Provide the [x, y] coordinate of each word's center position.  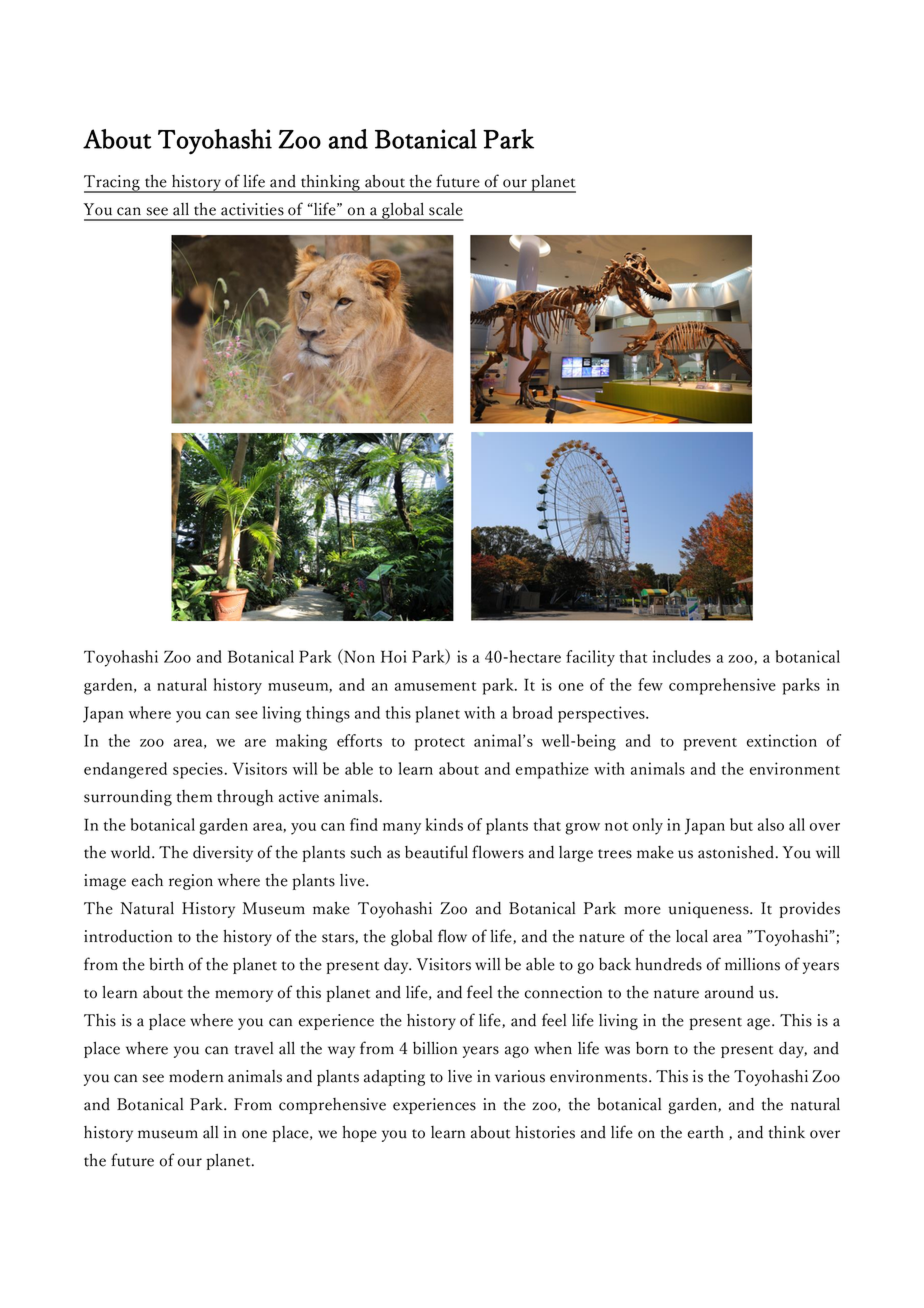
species [198, 770]
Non [358, 657]
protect [440, 744]
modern [196, 1076]
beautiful [436, 852]
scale [446, 209]
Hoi [394, 656]
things [328, 714]
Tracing [113, 184]
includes [682, 656]
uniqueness [709, 910]
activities [252, 209]
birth [166, 964]
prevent [710, 744]
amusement [435, 686]
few [650, 684]
